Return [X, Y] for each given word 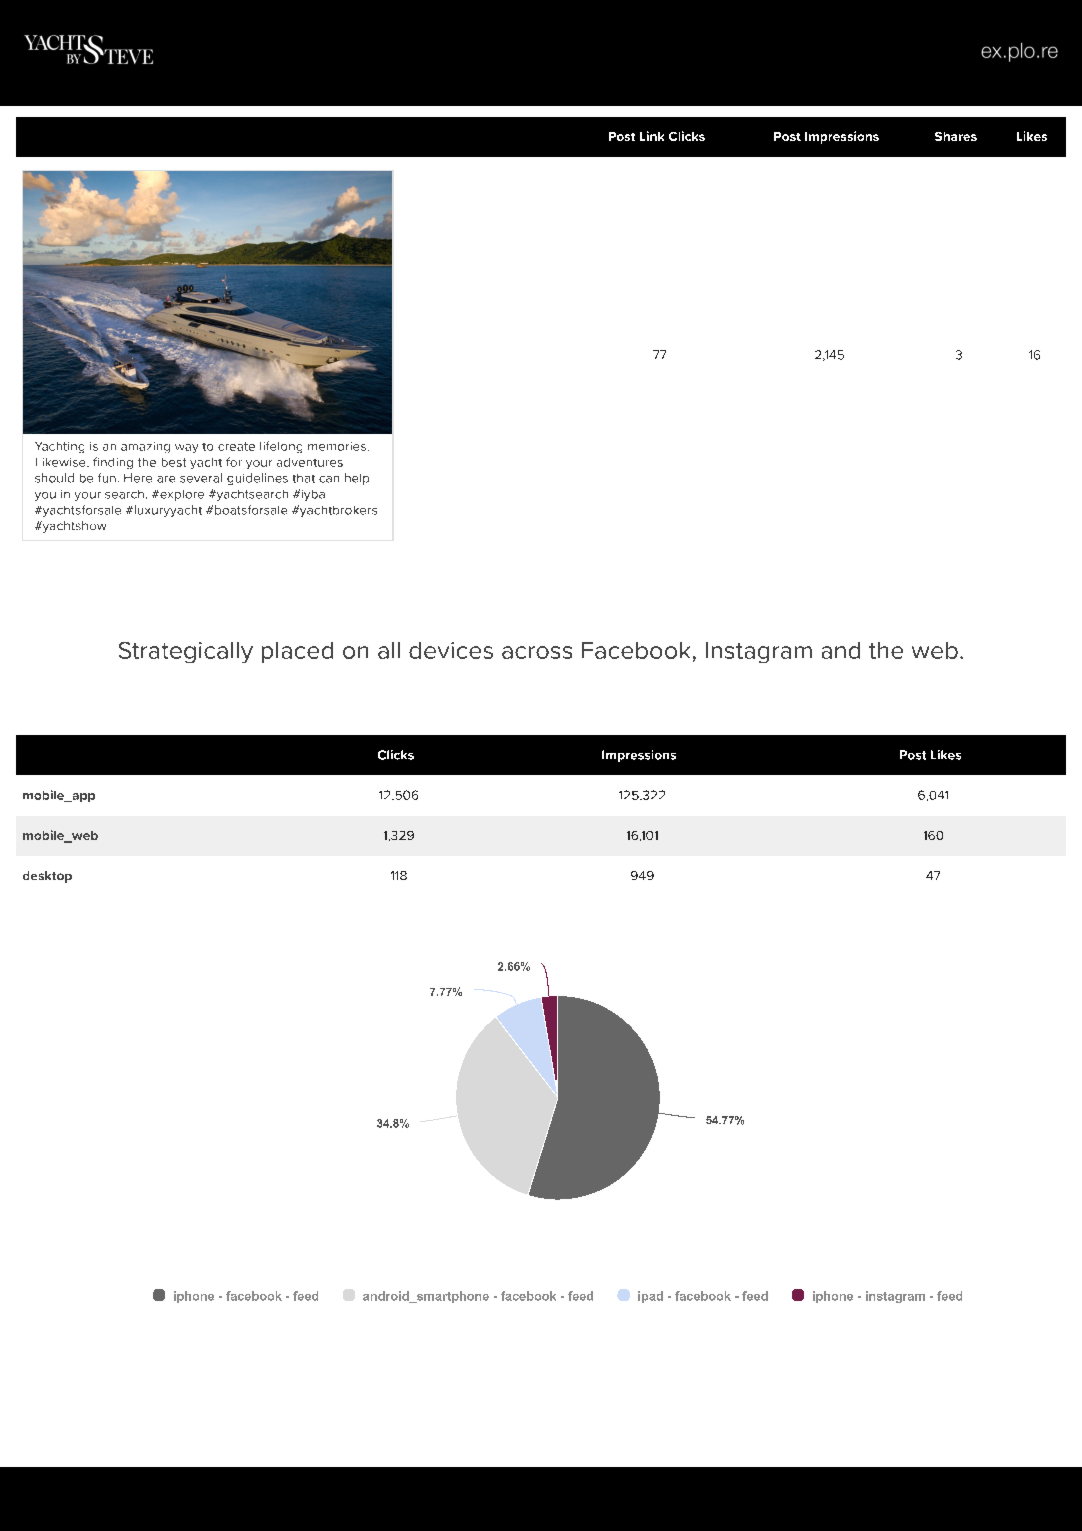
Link [652, 136]
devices [451, 650]
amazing [145, 447]
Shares [956, 136]
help [357, 479]
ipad [650, 1297]
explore [181, 495]
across [537, 652]
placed [297, 652]
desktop [47, 877]
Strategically [186, 652]
